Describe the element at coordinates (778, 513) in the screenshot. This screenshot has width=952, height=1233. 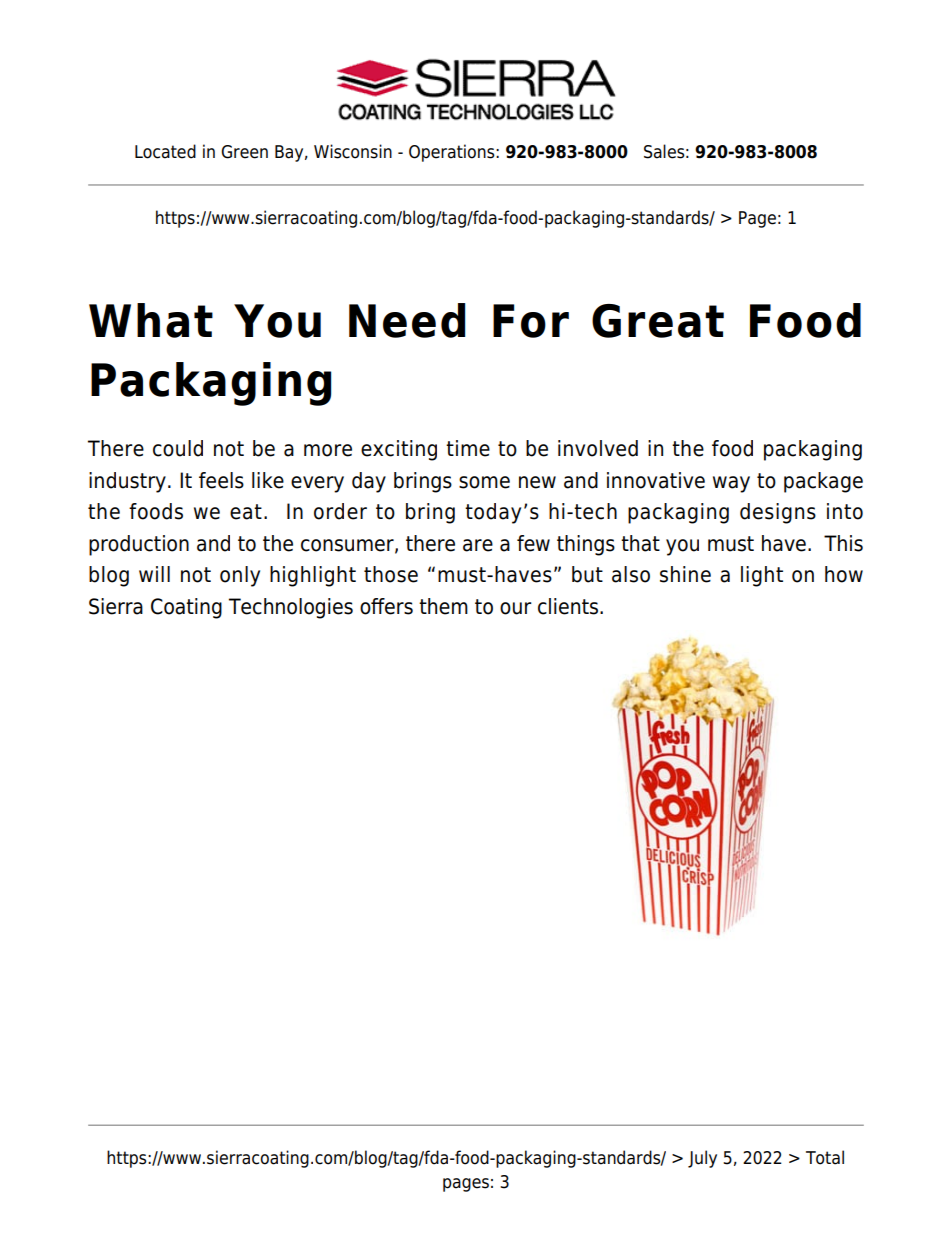
I see `designs` at that location.
